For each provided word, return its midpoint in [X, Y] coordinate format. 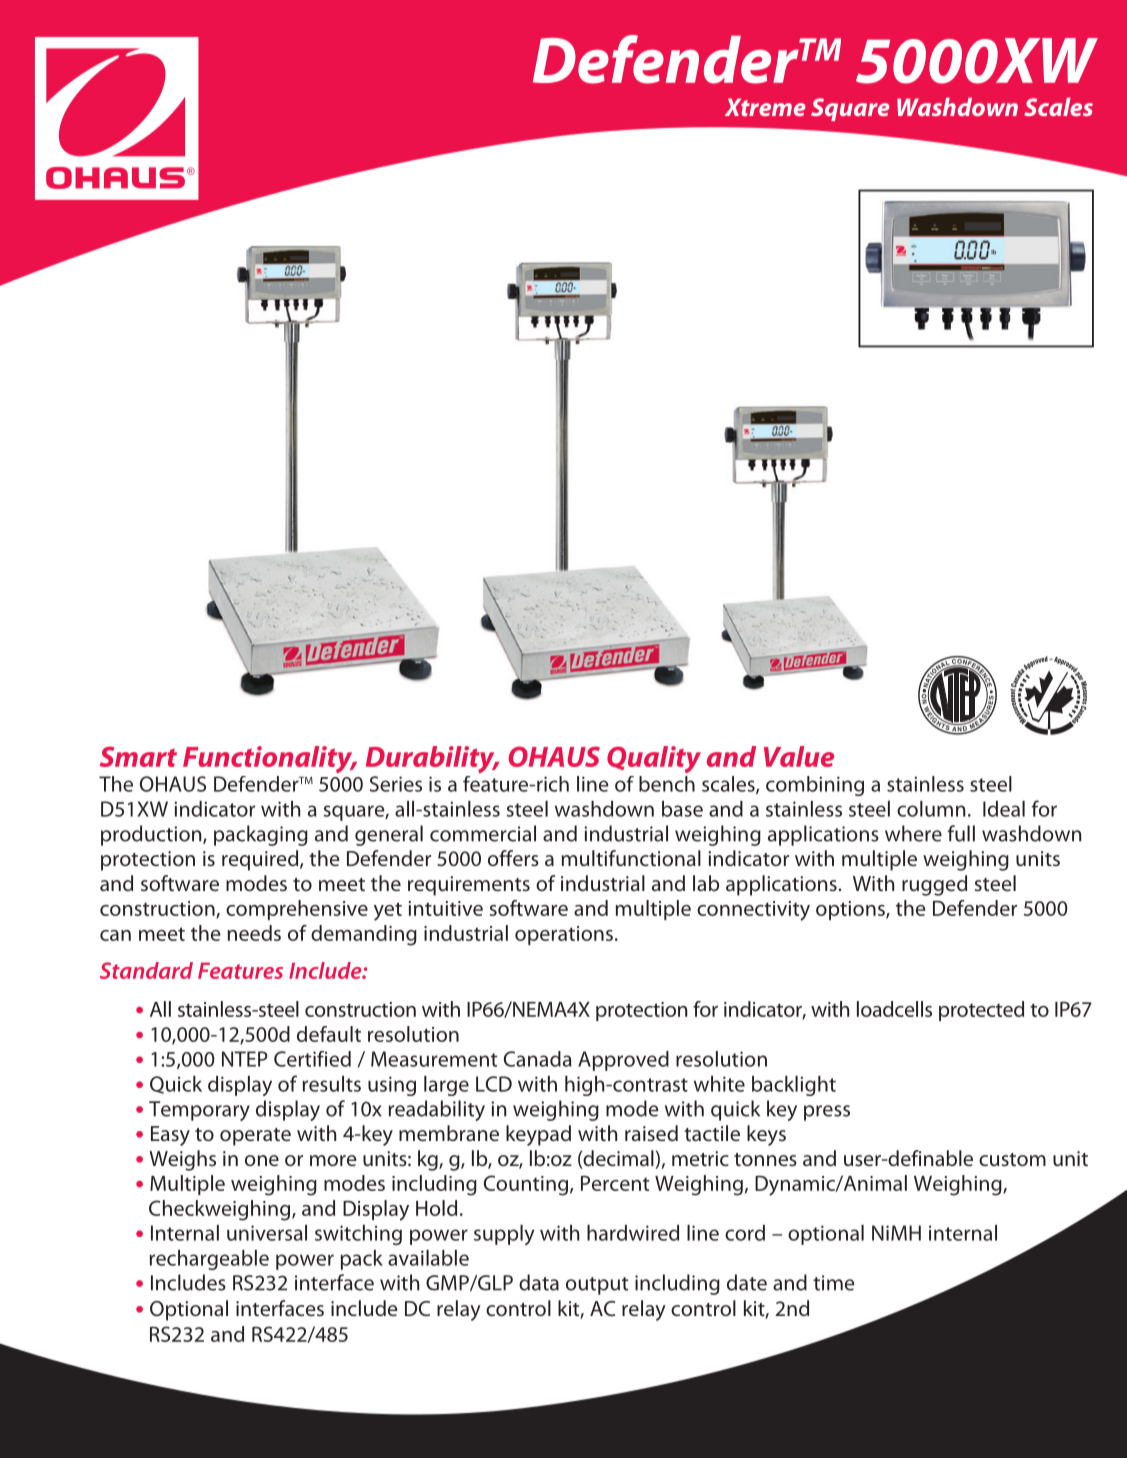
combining [815, 786]
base [682, 809]
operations [564, 935]
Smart [138, 756]
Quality [654, 759]
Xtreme [765, 107]
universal [267, 1233]
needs [254, 933]
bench [667, 784]
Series [396, 784]
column [931, 809]
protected [981, 1011]
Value [799, 756]
